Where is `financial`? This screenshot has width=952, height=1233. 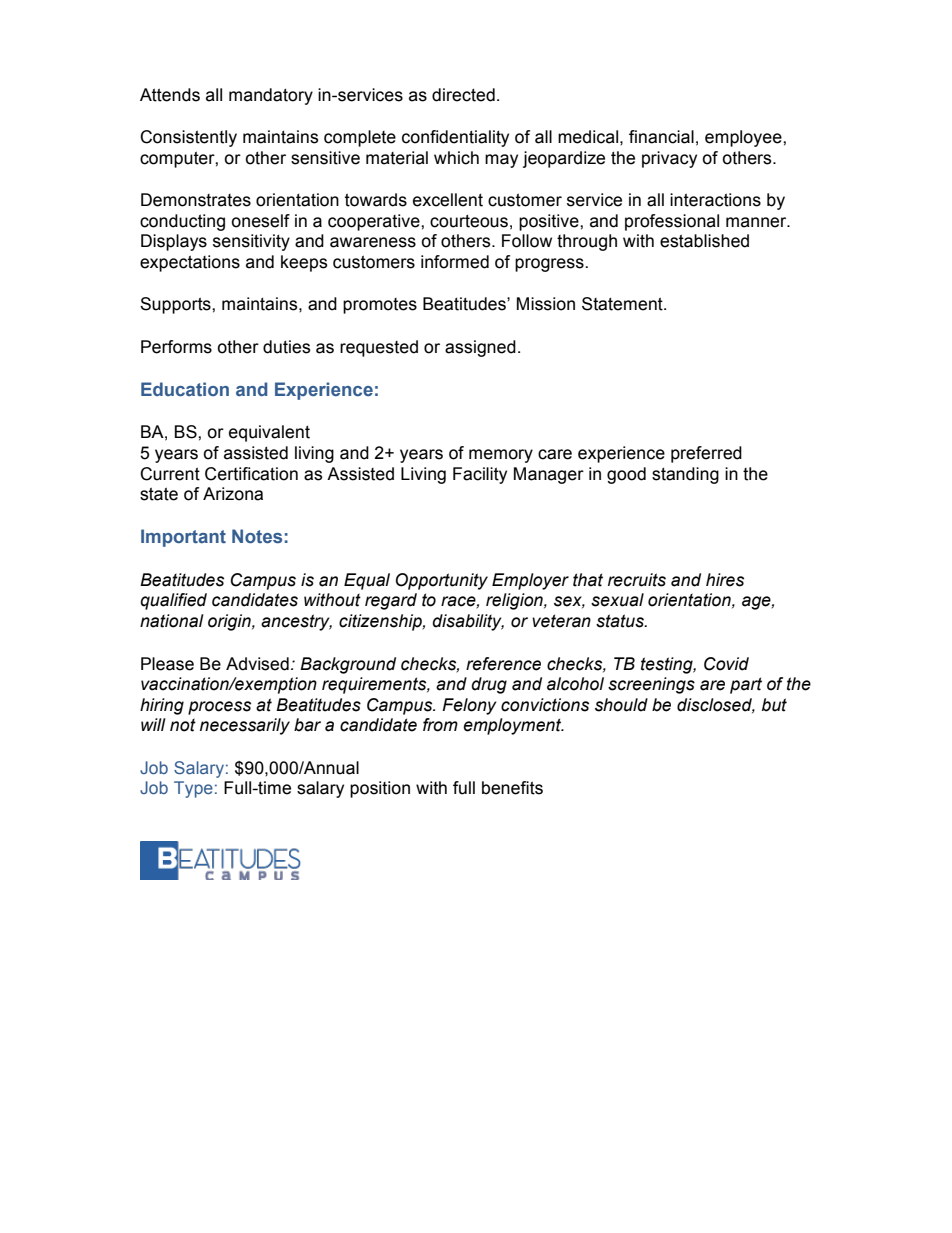 financial is located at coordinates (661, 137).
